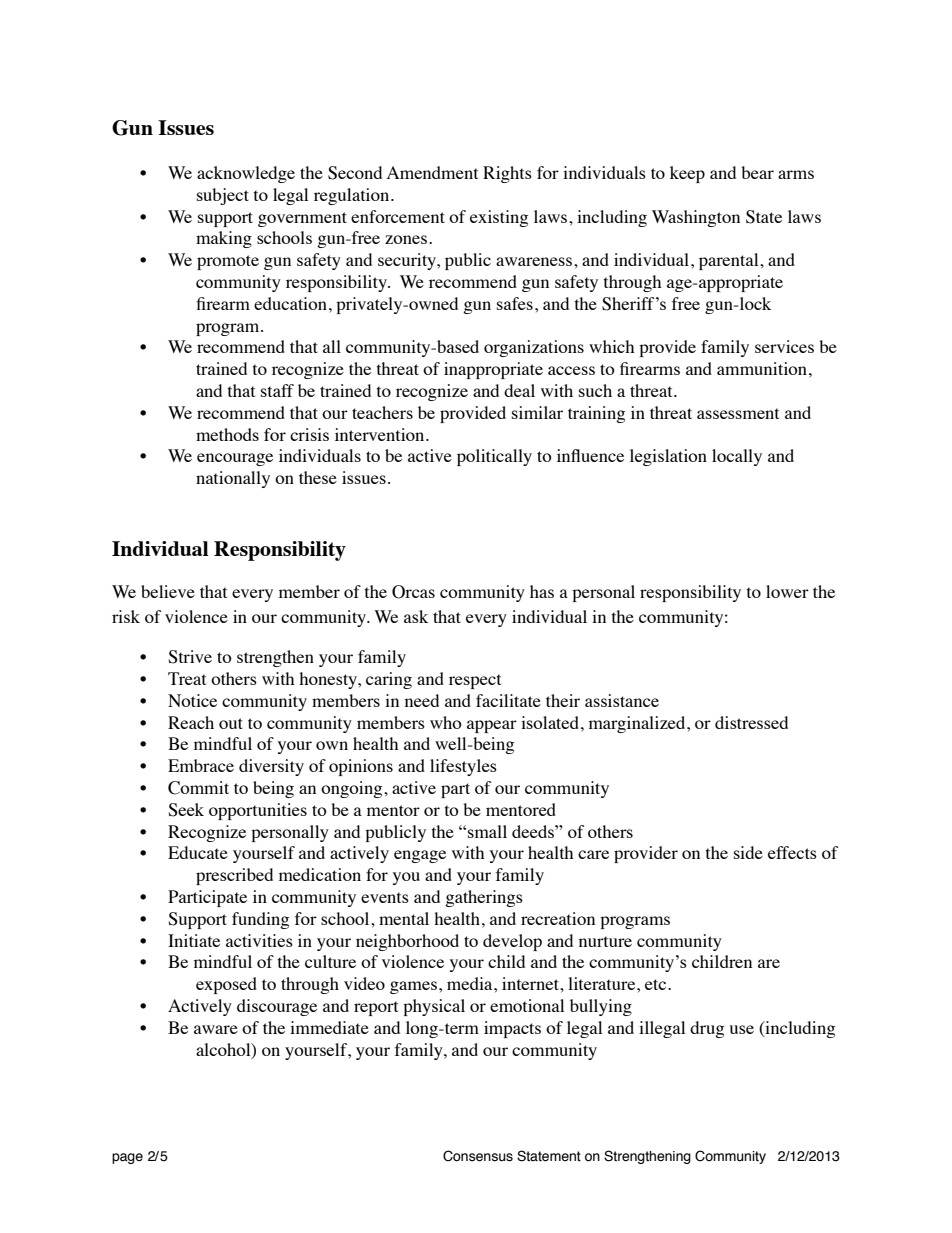 This image has height=1233, width=952. What do you see at coordinates (499, 218) in the image?
I see `existing` at bounding box center [499, 218].
